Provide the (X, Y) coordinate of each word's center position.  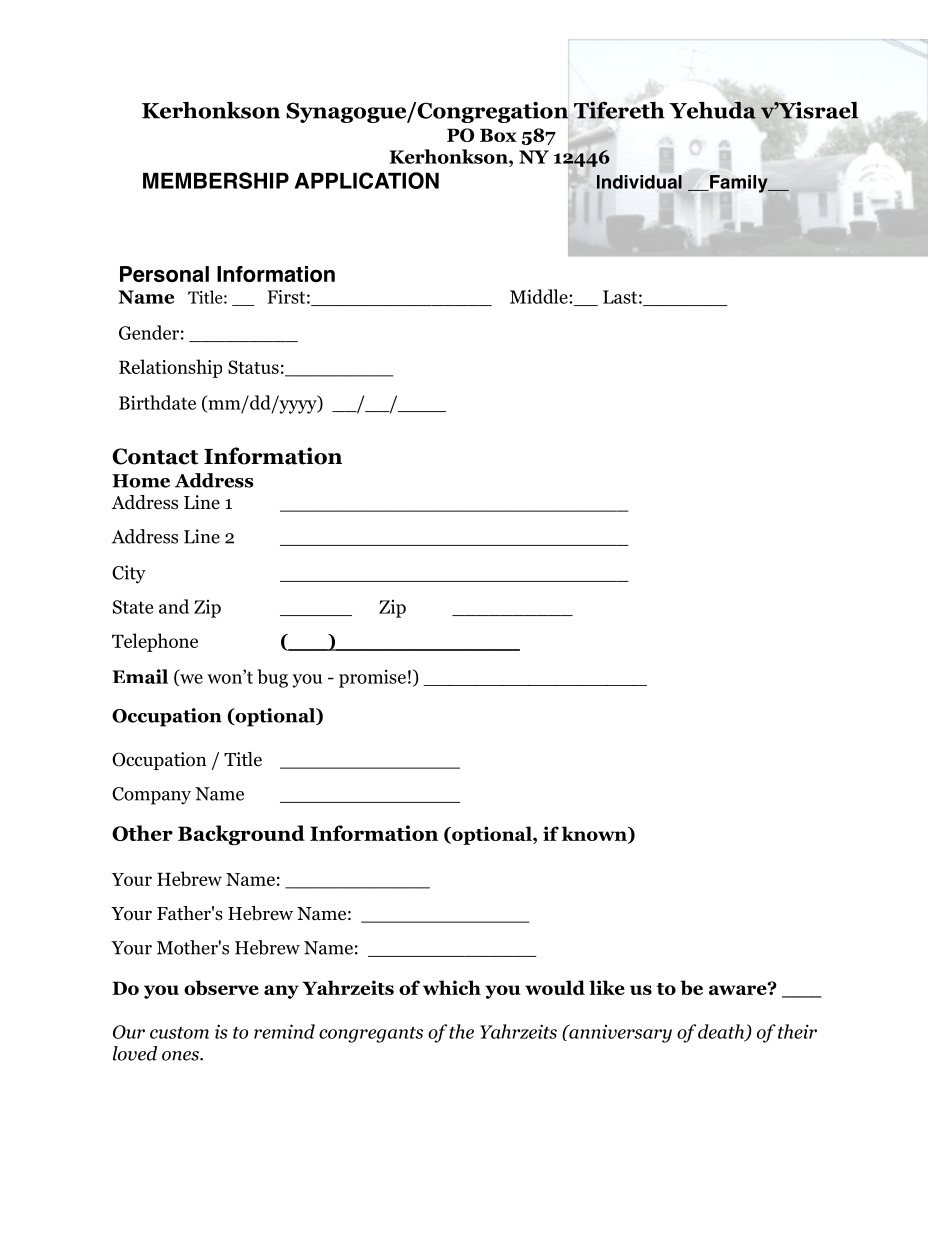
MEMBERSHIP (216, 180)
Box (498, 135)
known (595, 834)
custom (179, 1033)
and (174, 606)
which (452, 987)
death (722, 1032)
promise (372, 678)
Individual (639, 182)
